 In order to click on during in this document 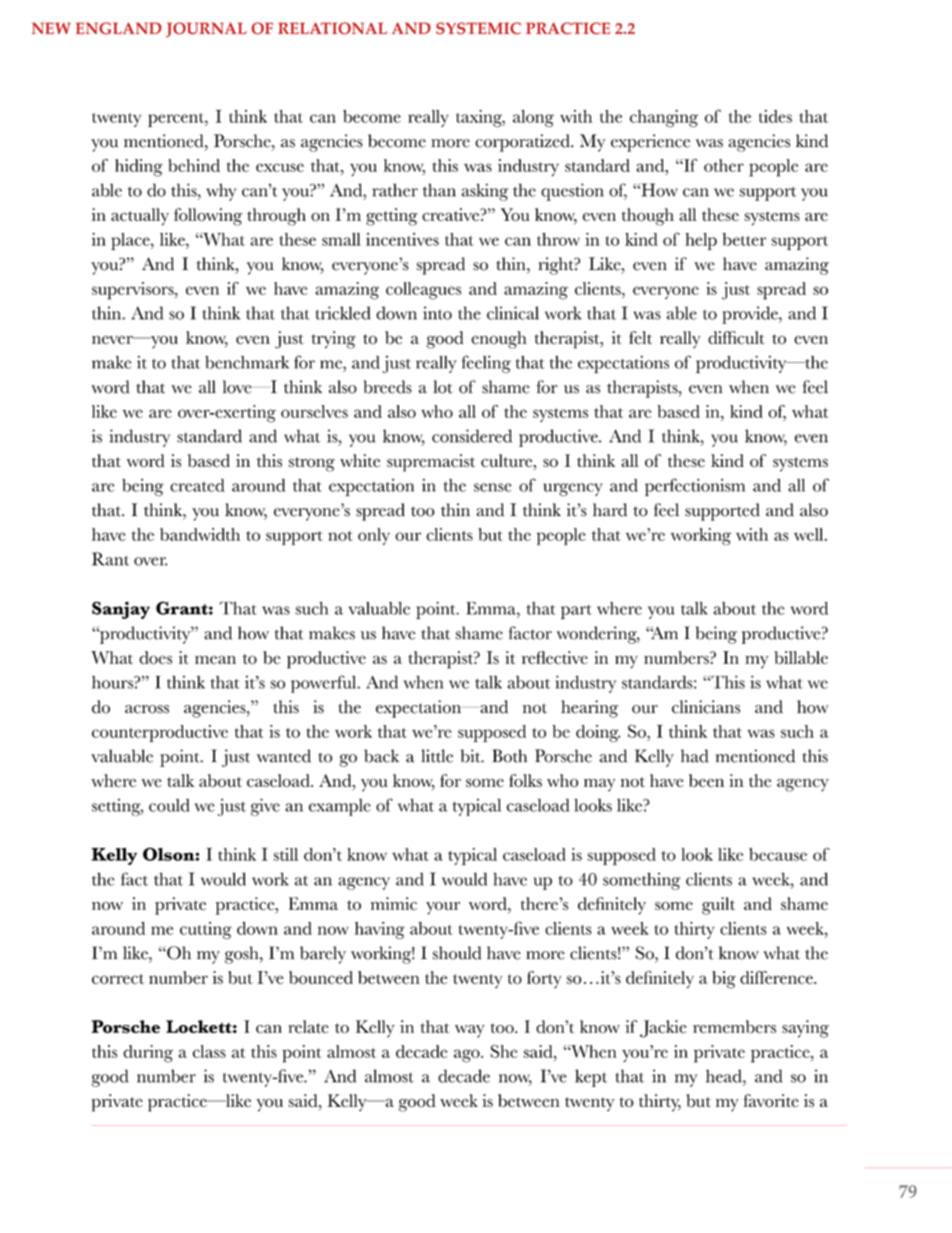, I will do `click(148, 1054)`.
